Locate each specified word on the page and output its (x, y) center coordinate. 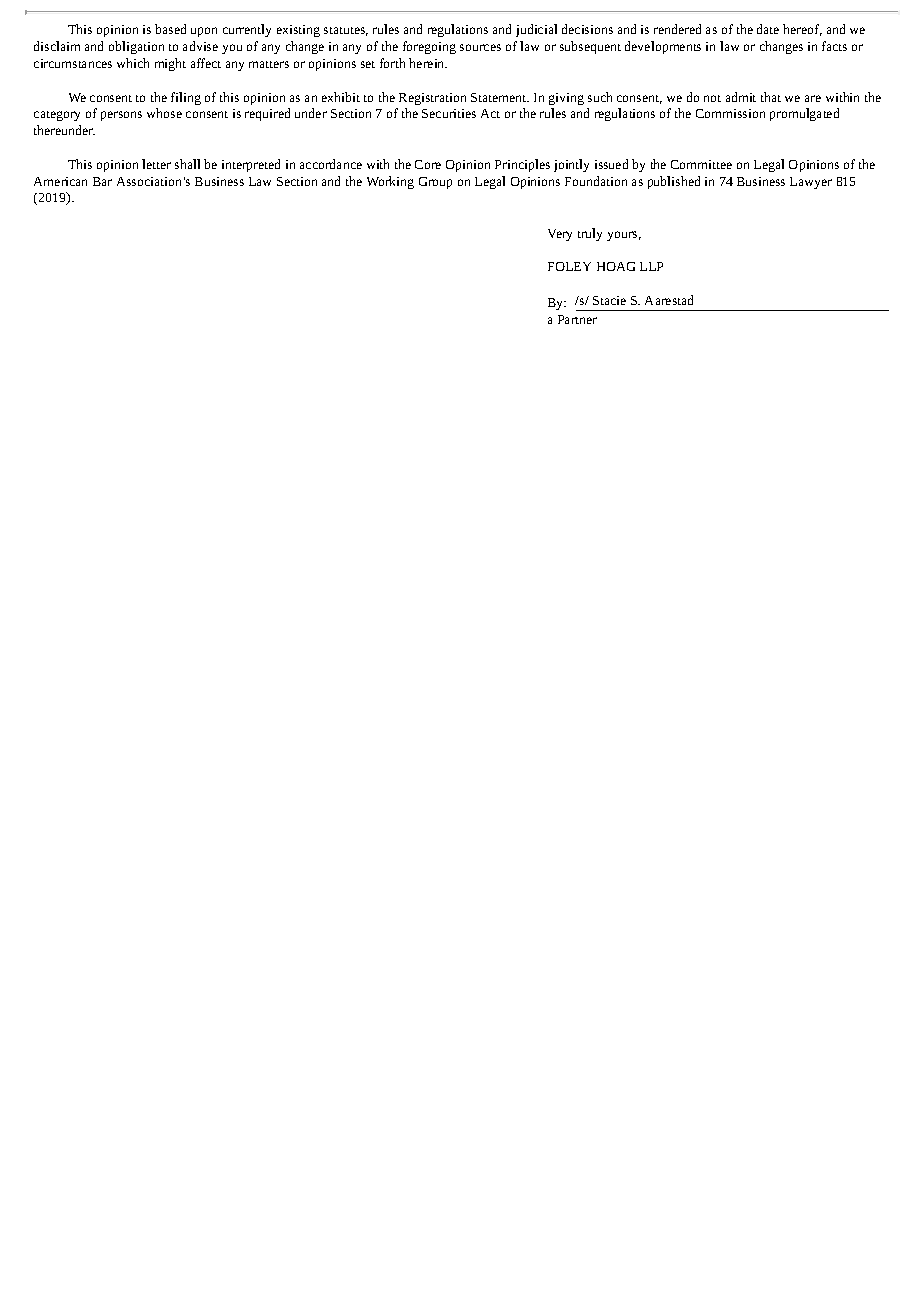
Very (560, 235)
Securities (449, 113)
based (170, 29)
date (768, 29)
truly (590, 234)
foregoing (429, 47)
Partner (577, 319)
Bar (102, 181)
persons (121, 116)
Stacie (609, 300)
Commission (730, 113)
